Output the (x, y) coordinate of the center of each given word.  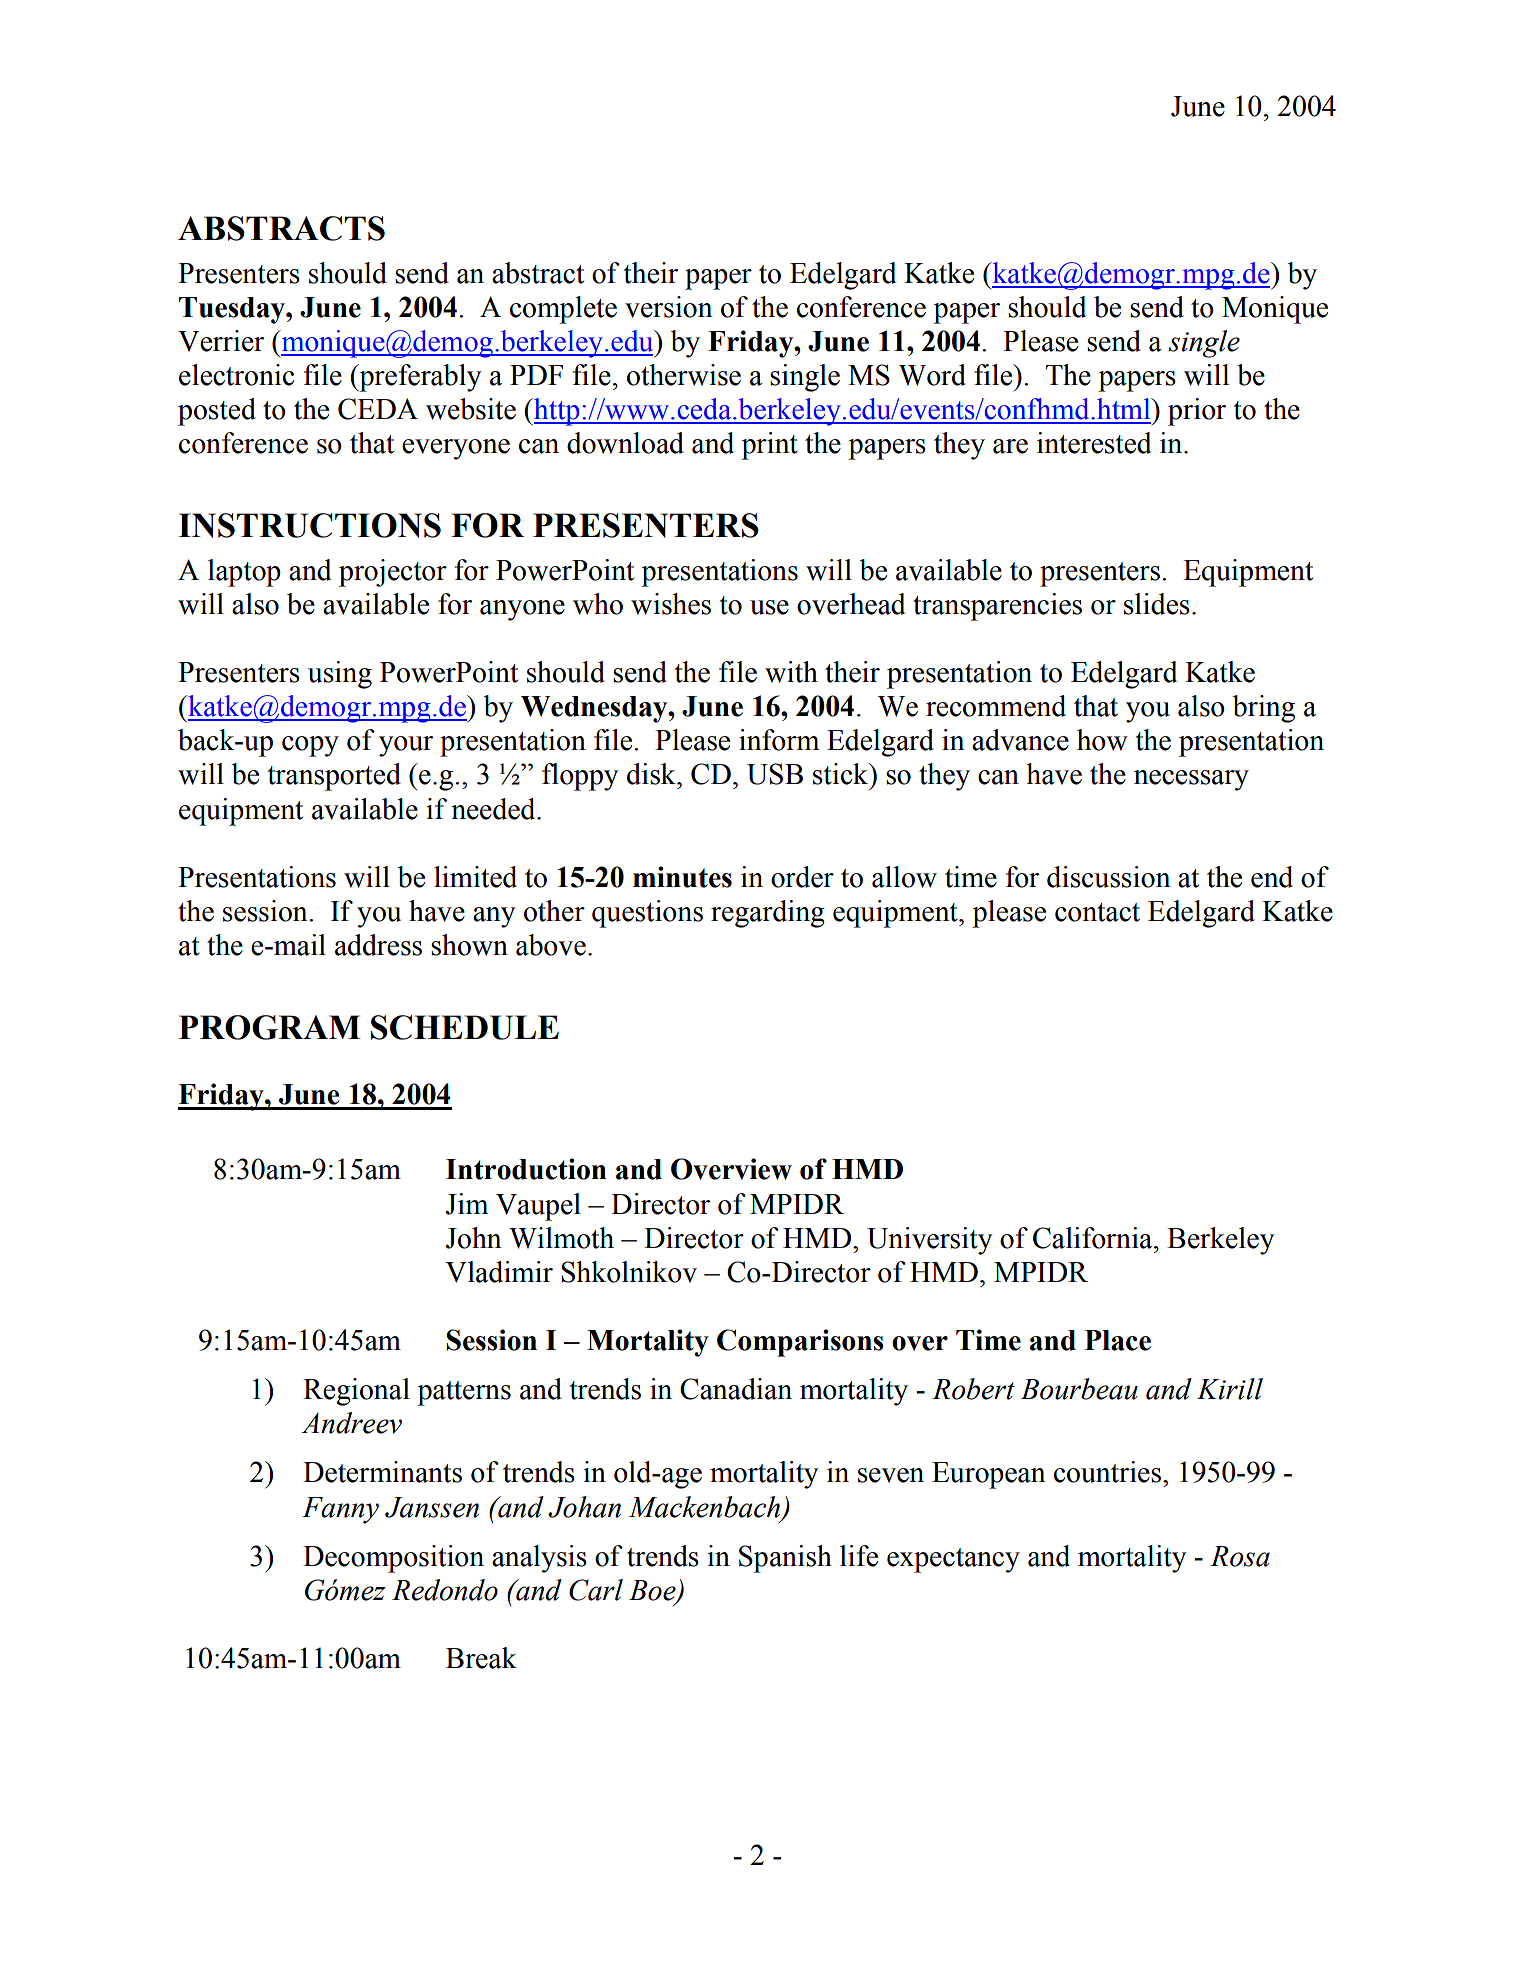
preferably (419, 378)
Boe (653, 1591)
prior (1197, 412)
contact (1097, 912)
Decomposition (393, 1559)
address (378, 945)
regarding (768, 914)
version (669, 307)
